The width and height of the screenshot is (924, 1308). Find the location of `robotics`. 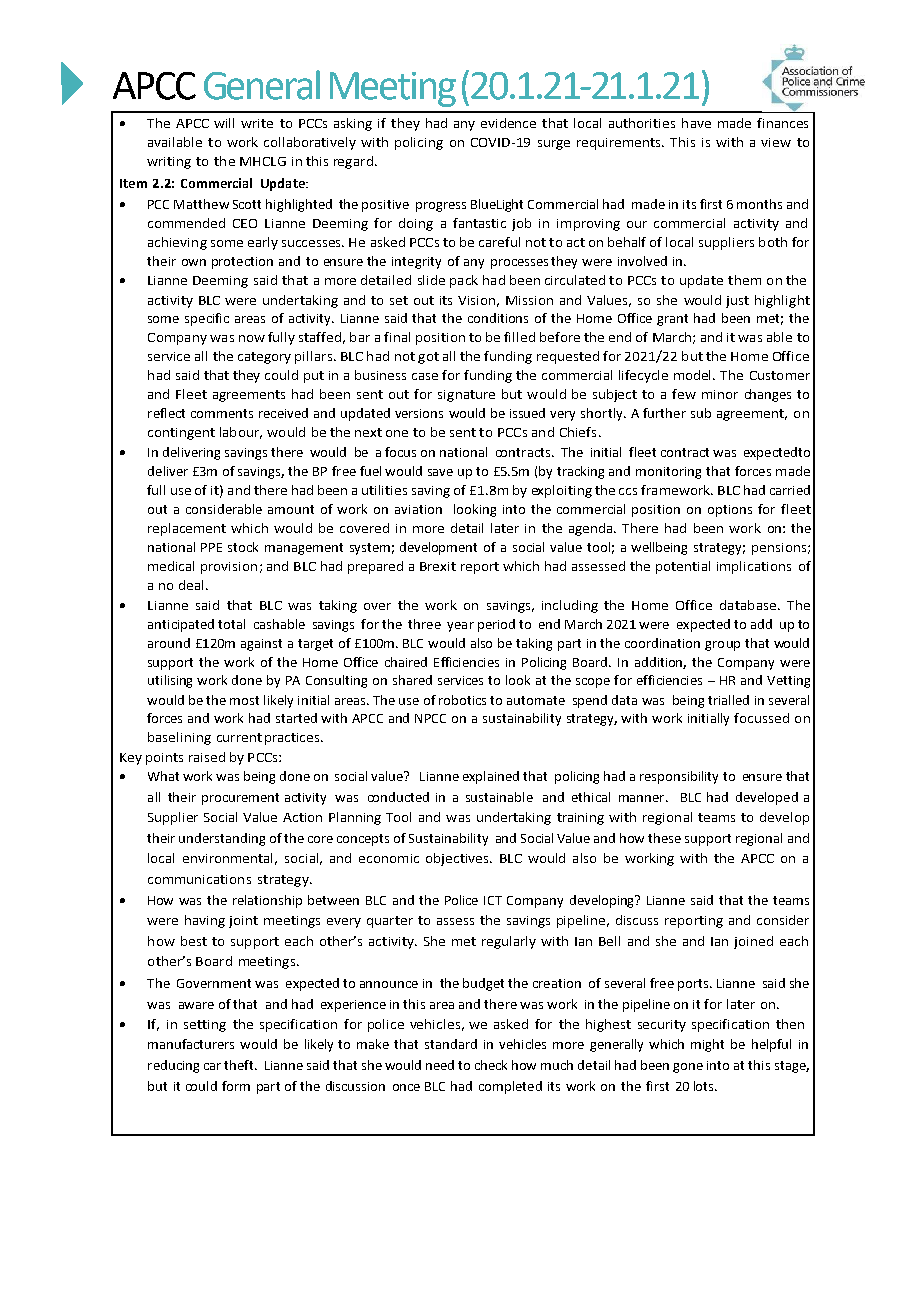

robotics is located at coordinates (462, 700).
